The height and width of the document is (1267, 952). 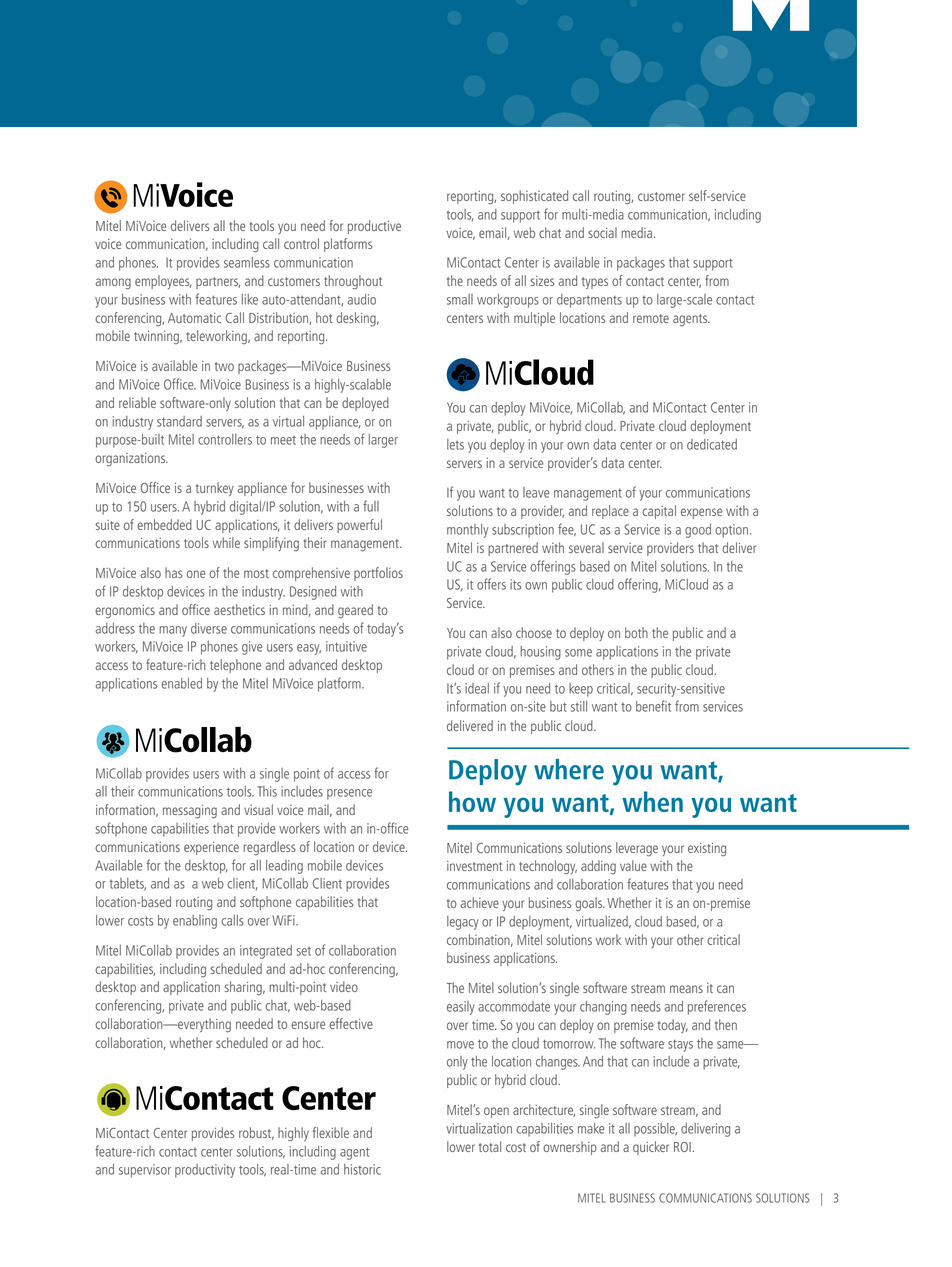 I want to click on leverage, so click(x=637, y=849).
